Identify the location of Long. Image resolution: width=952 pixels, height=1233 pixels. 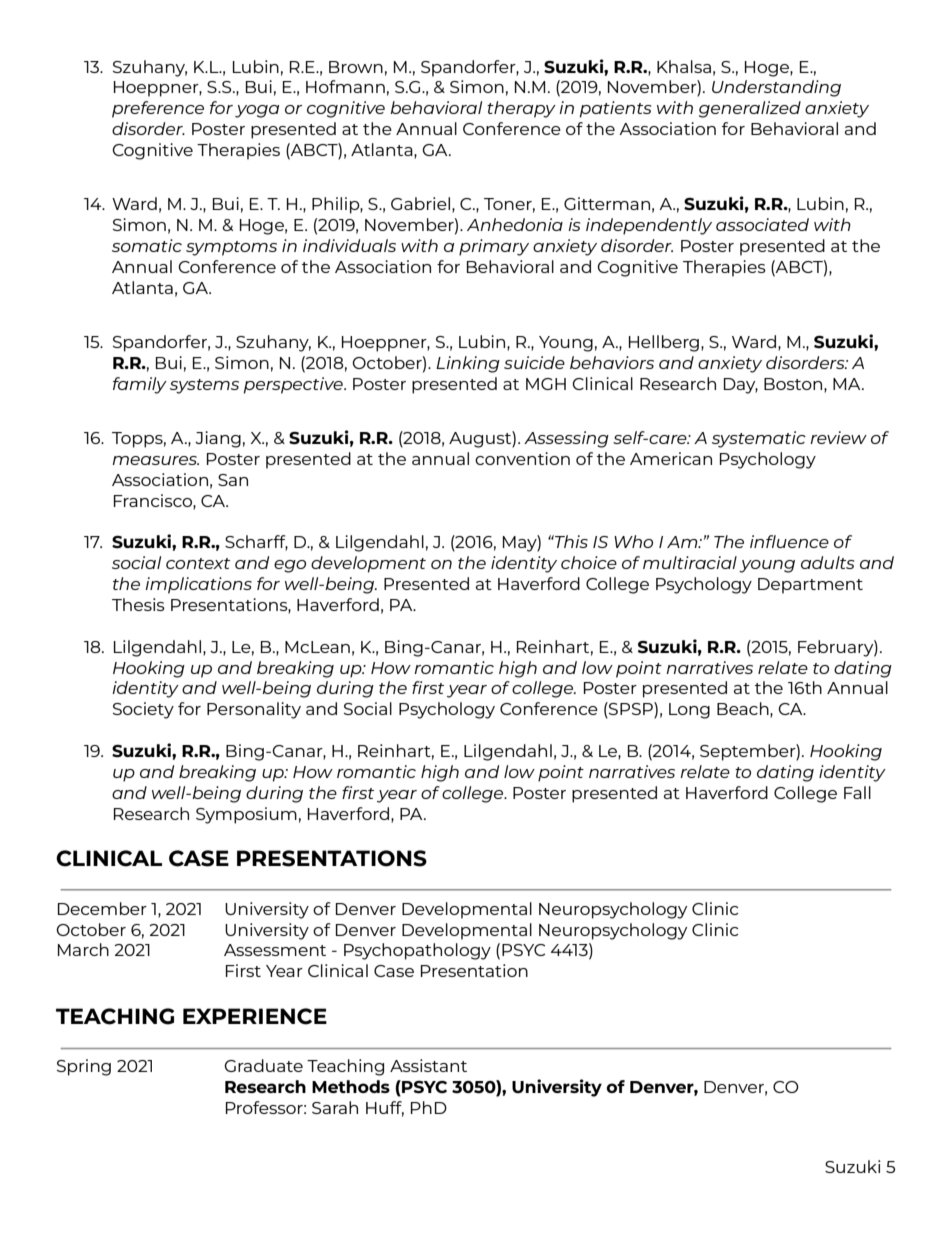
(689, 711).
